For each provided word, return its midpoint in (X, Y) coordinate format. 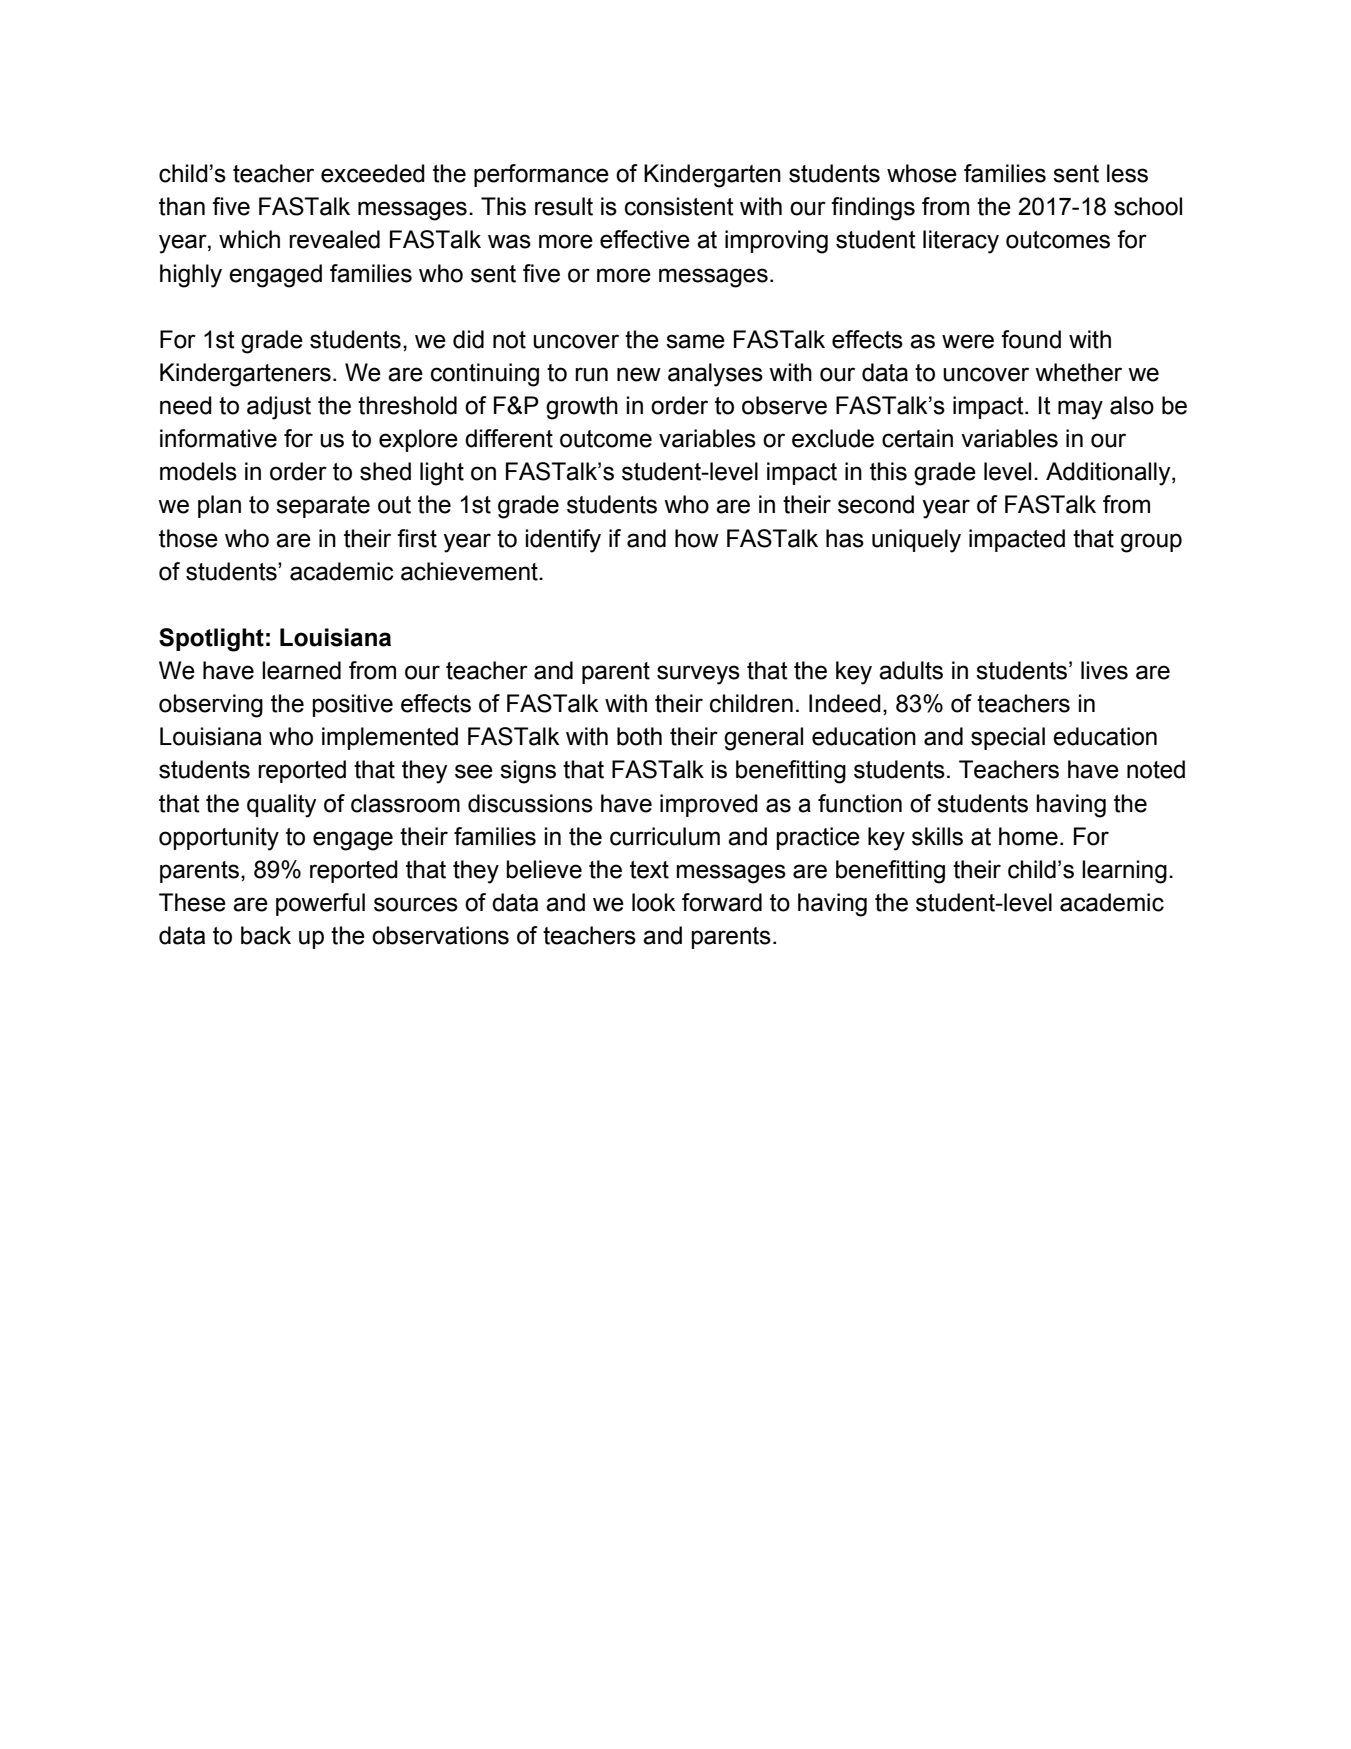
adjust (279, 408)
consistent (679, 206)
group (1151, 543)
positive (352, 705)
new (639, 374)
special (1008, 738)
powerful (320, 904)
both (639, 736)
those (188, 538)
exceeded (373, 173)
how (697, 538)
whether (1078, 372)
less (1127, 173)
